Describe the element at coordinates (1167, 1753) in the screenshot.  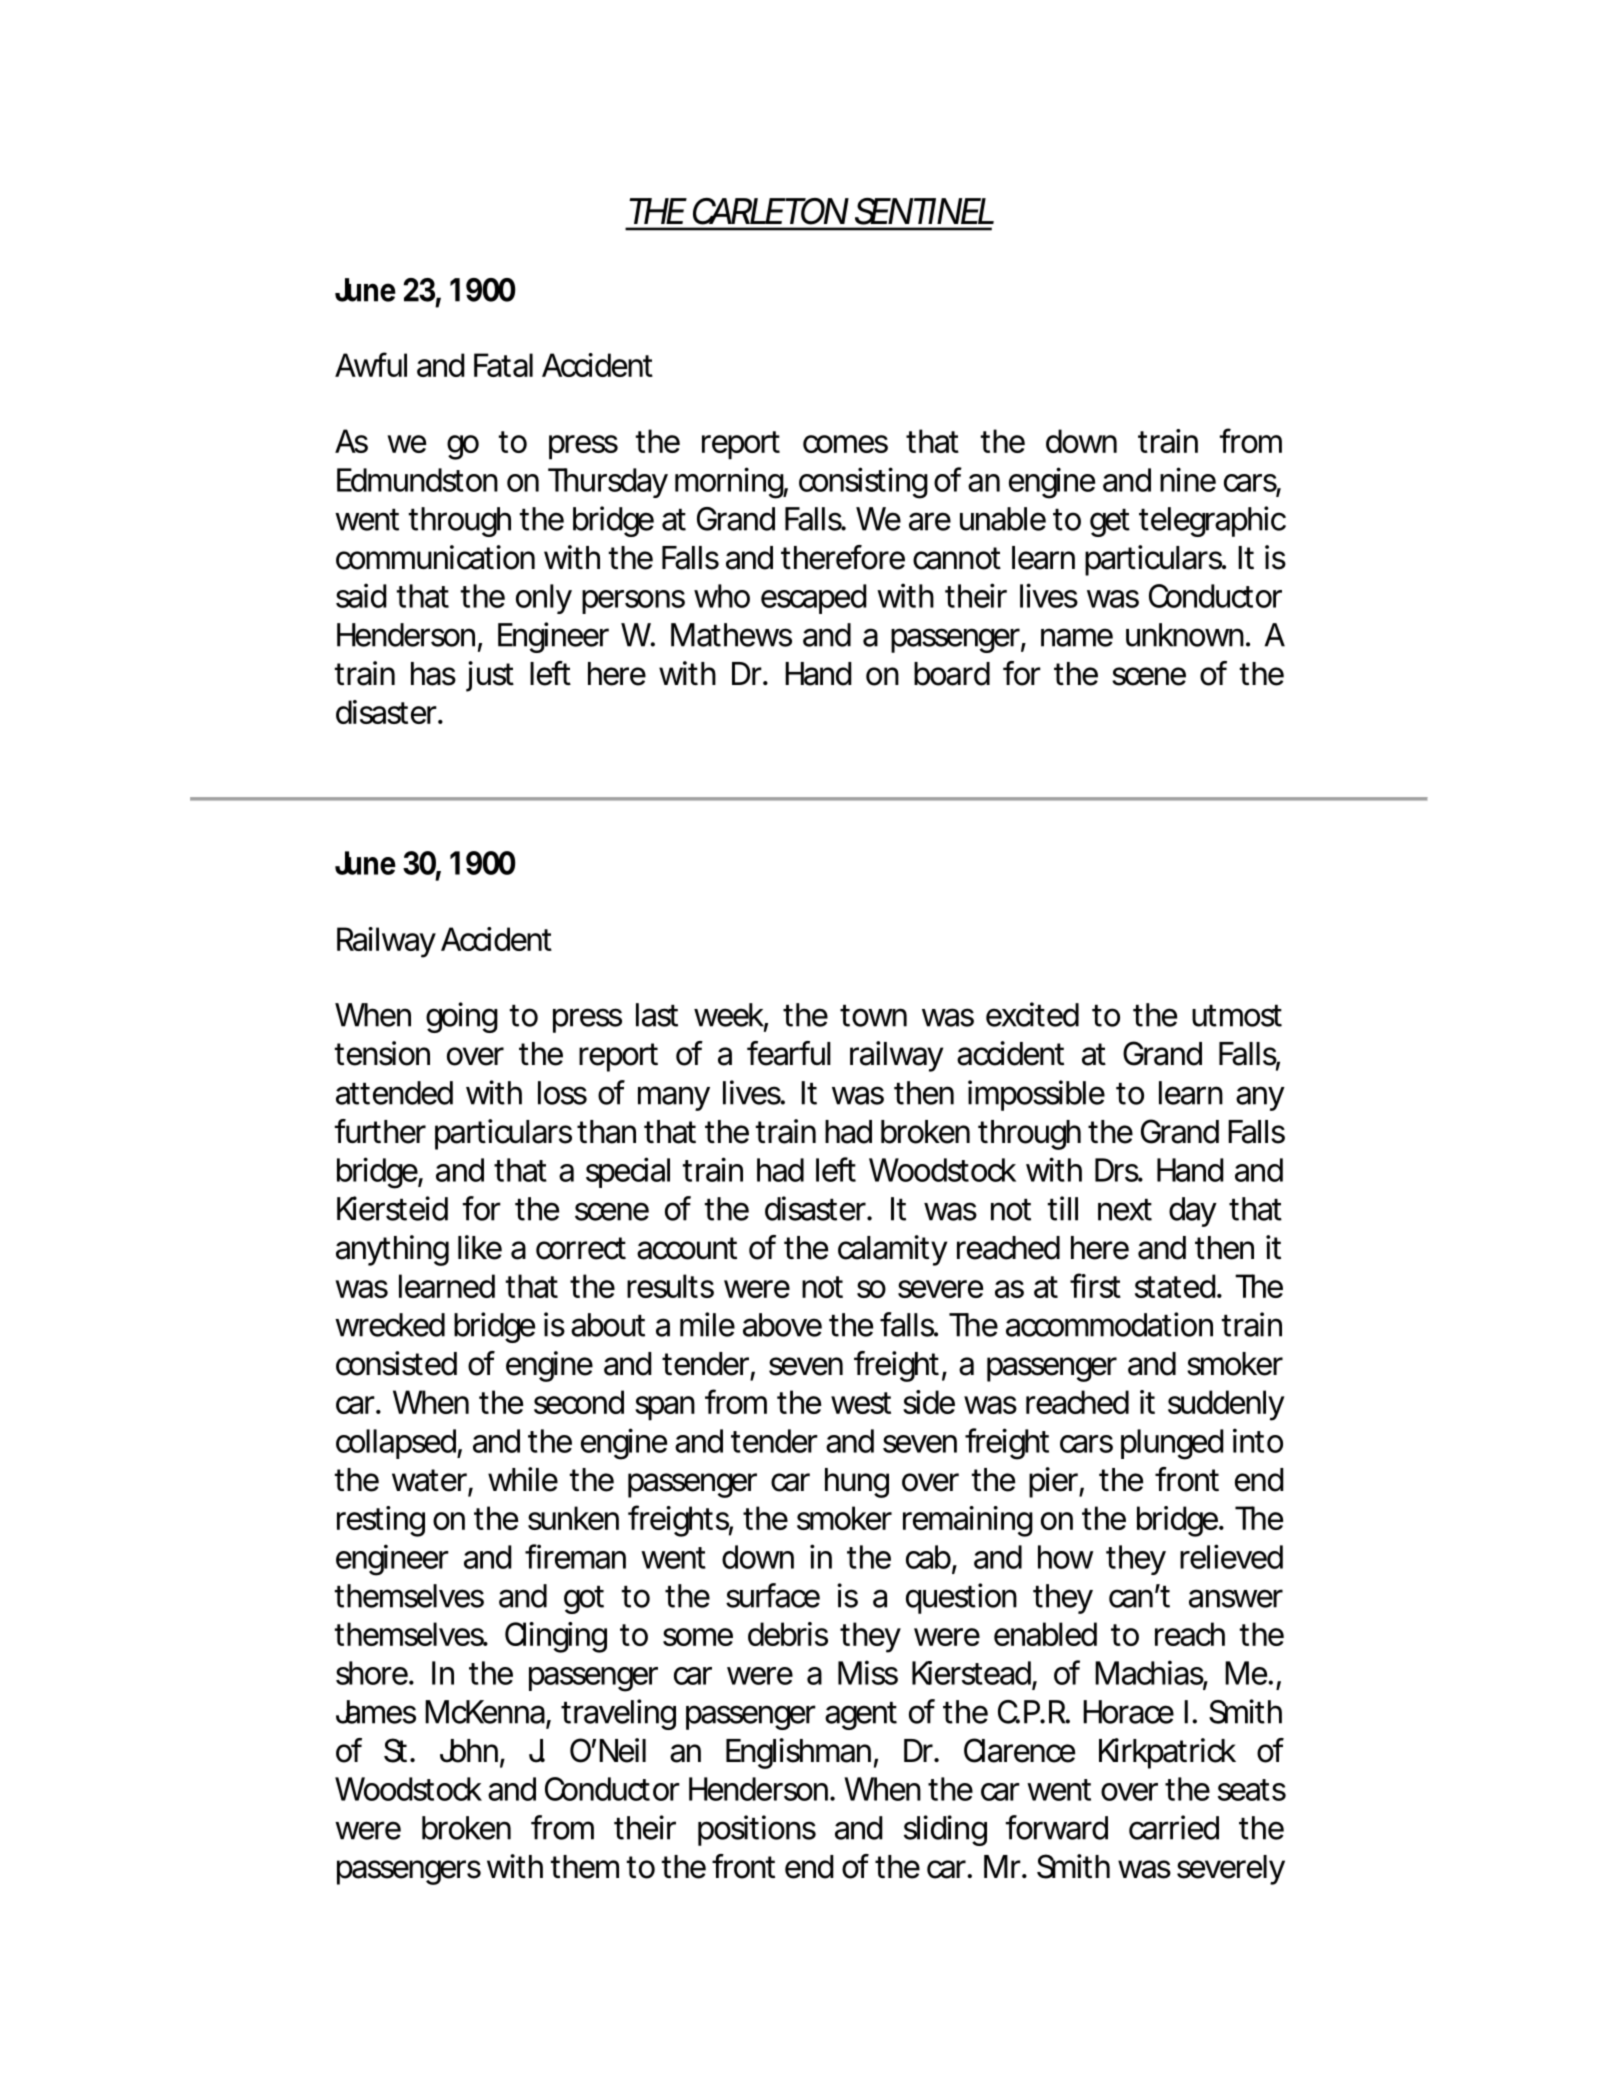
I see `Kirkpatrick` at that location.
